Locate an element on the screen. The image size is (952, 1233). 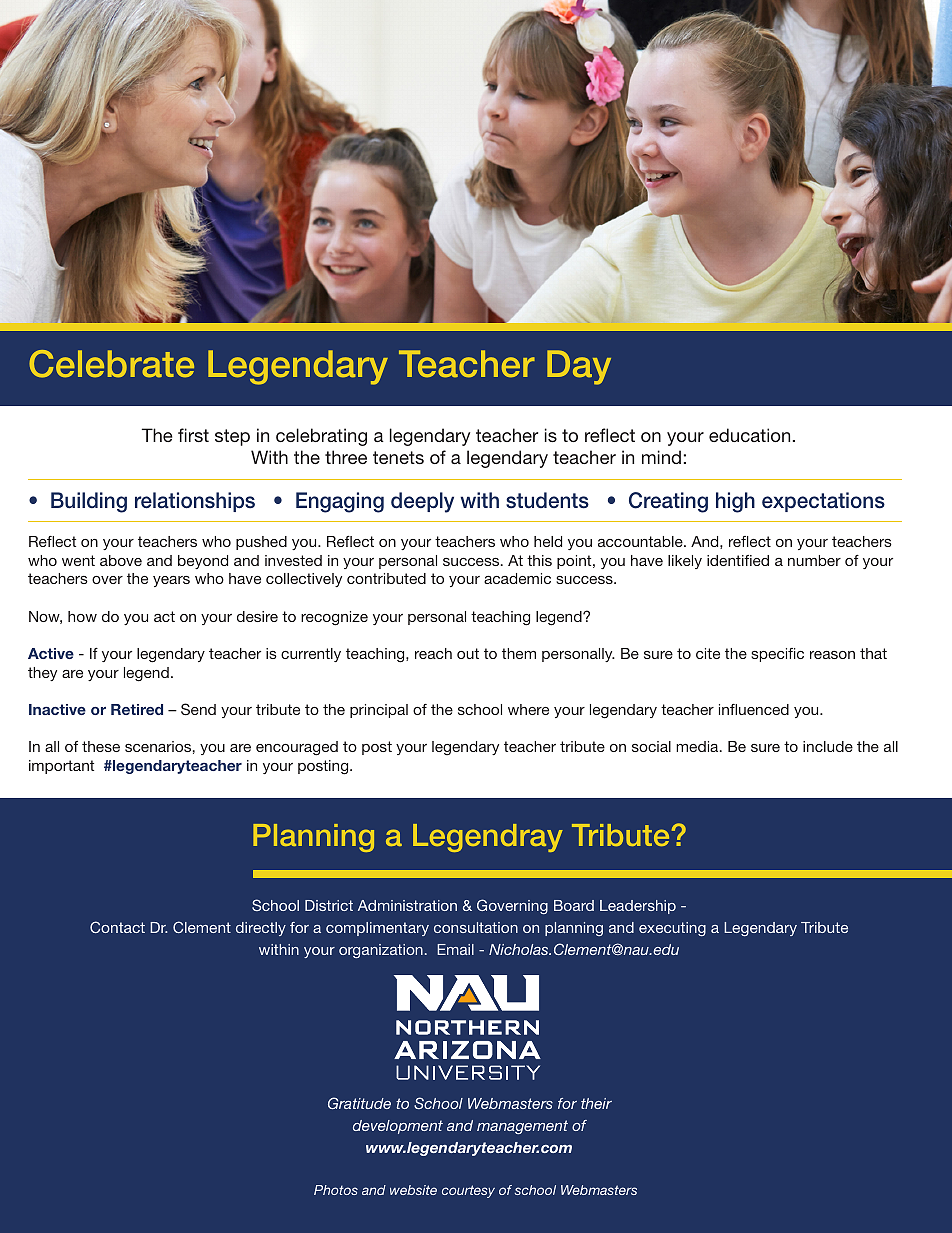
Celebrate is located at coordinates (111, 364).
